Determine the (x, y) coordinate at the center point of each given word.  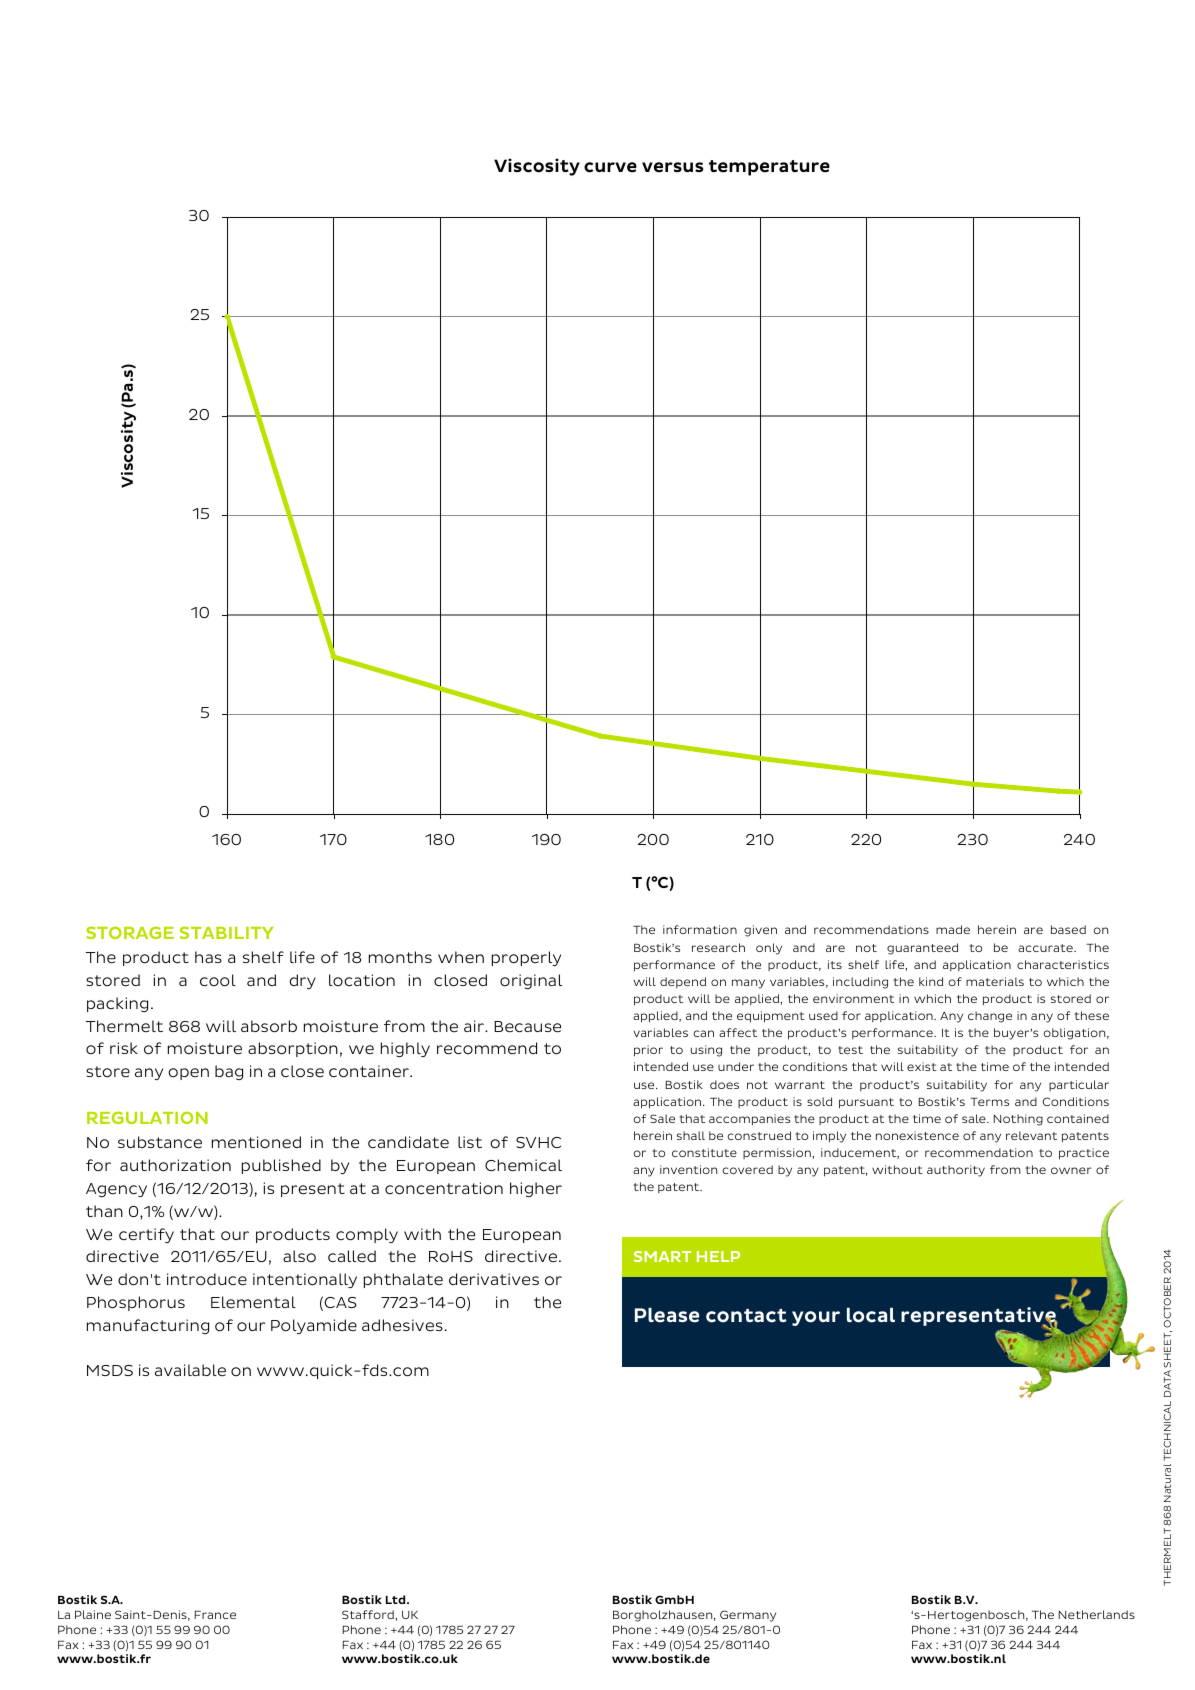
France (215, 1615)
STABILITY (226, 932)
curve (610, 167)
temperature (769, 168)
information (700, 929)
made (953, 929)
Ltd (397, 1599)
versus (672, 167)
